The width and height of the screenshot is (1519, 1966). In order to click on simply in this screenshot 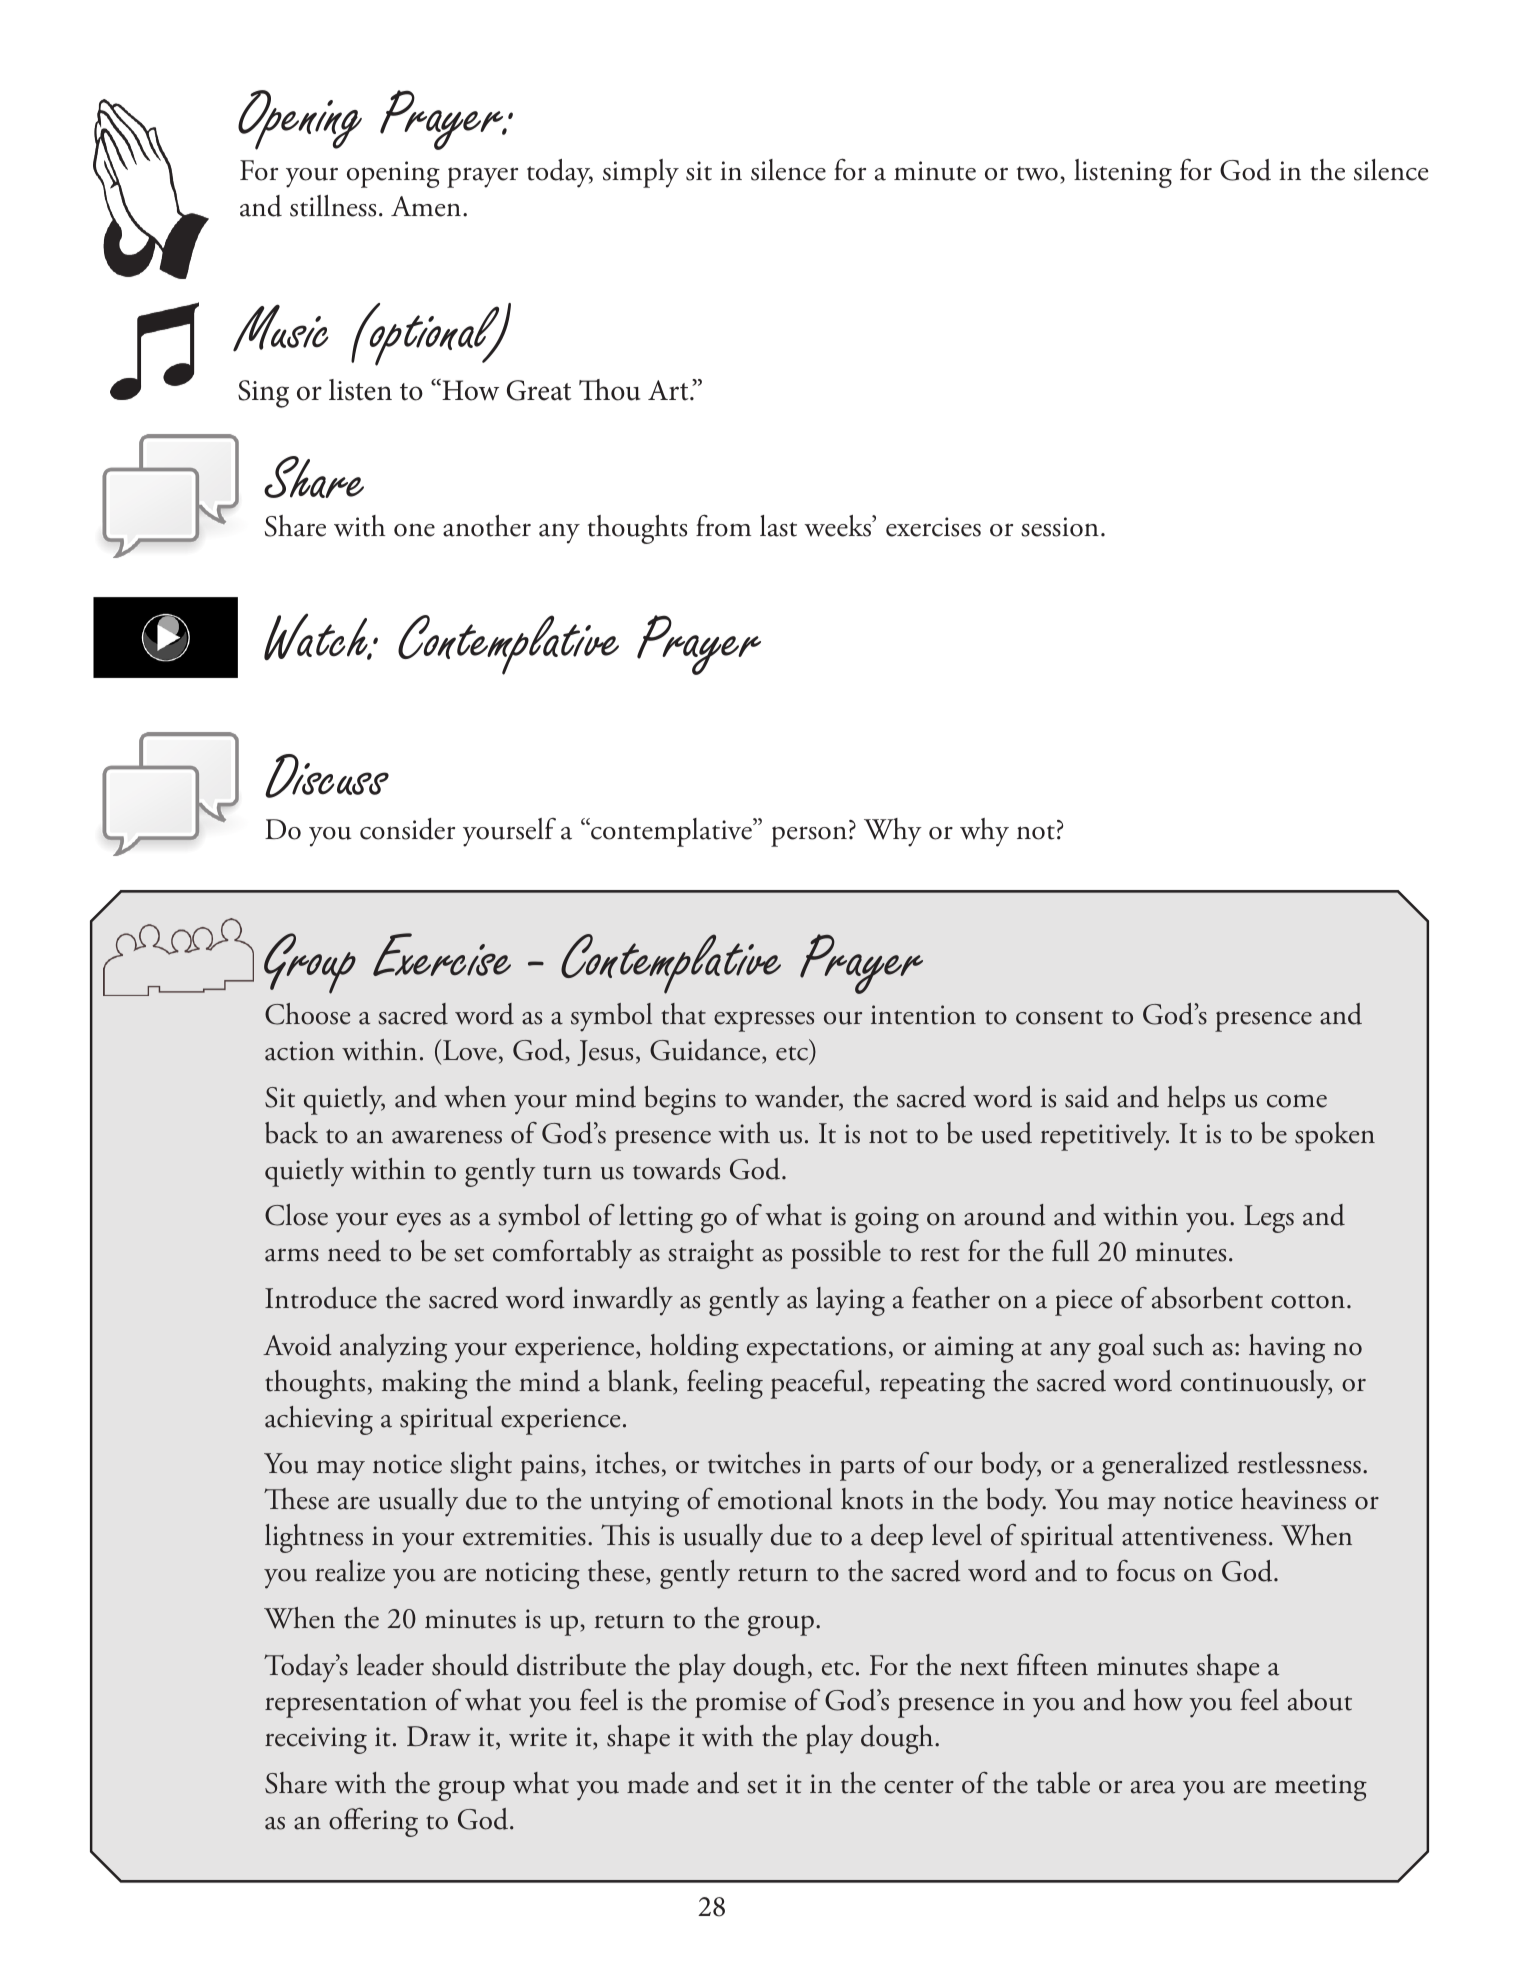, I will do `click(641, 173)`.
